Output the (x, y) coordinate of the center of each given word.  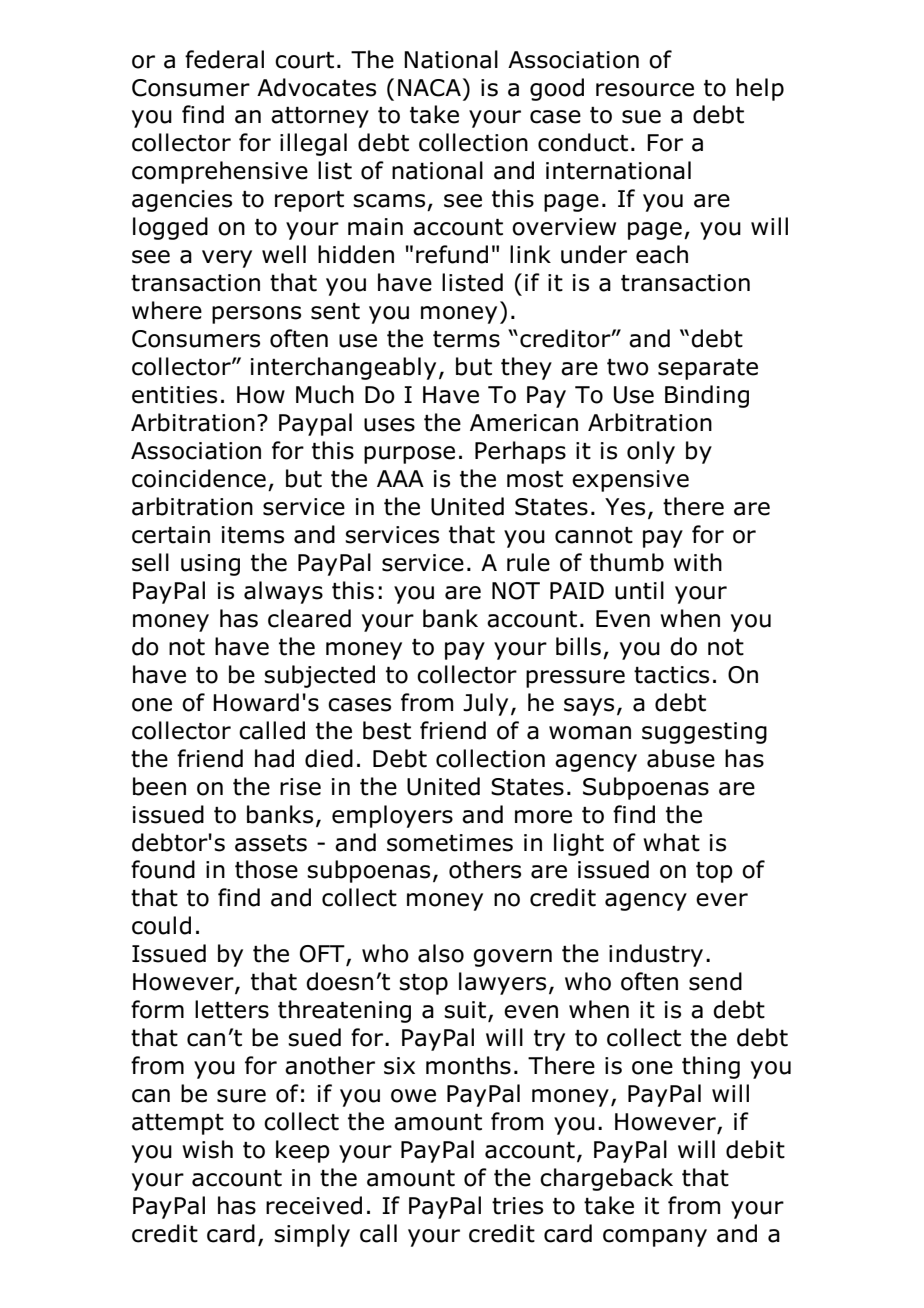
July (485, 704)
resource (645, 90)
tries (517, 1206)
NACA (429, 88)
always (283, 592)
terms (466, 339)
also (441, 953)
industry (656, 955)
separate (708, 369)
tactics (671, 675)
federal (224, 59)
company (655, 1238)
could (161, 925)
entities (174, 395)
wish (207, 1149)
